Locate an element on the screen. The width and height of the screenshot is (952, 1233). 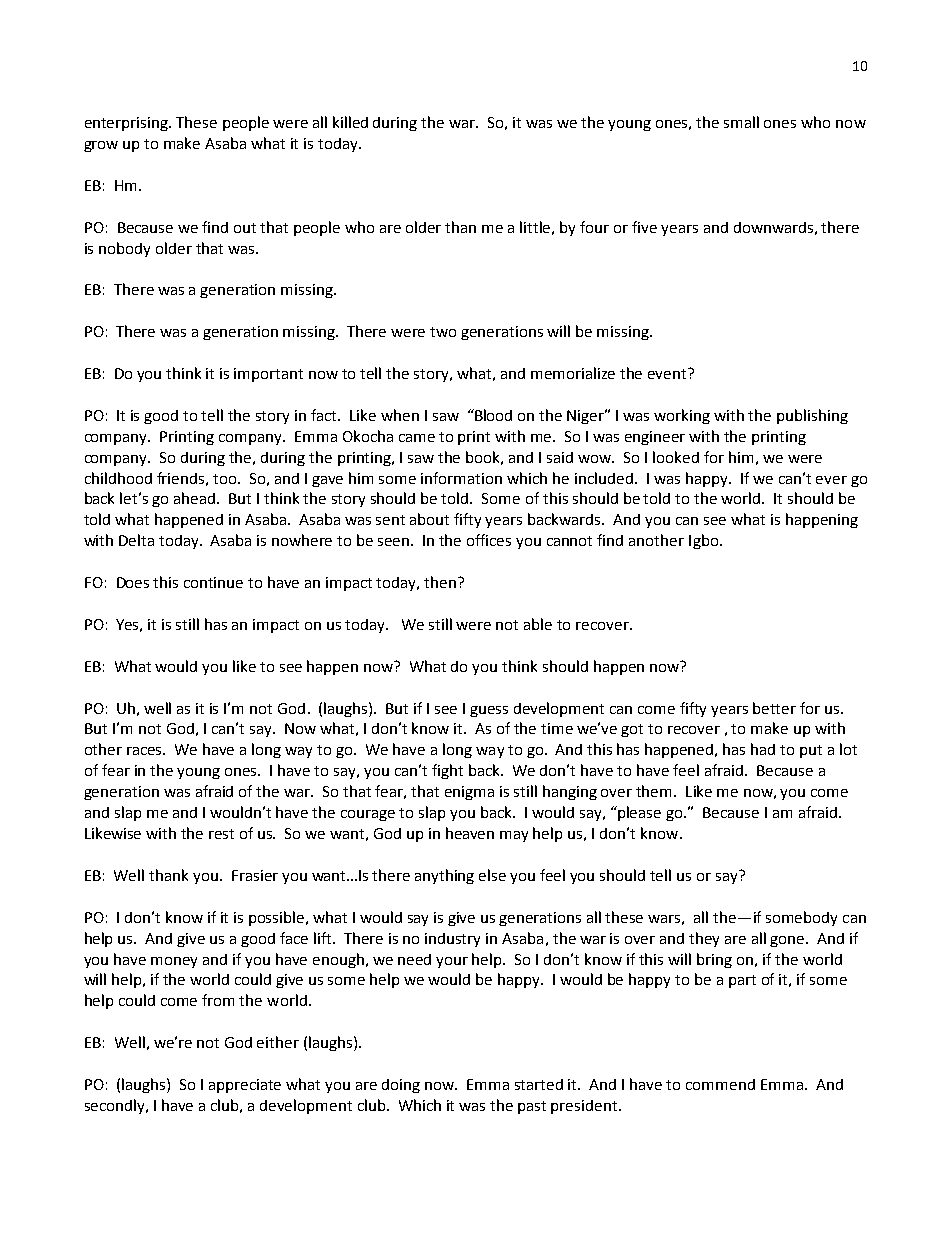
killed is located at coordinates (350, 122).
